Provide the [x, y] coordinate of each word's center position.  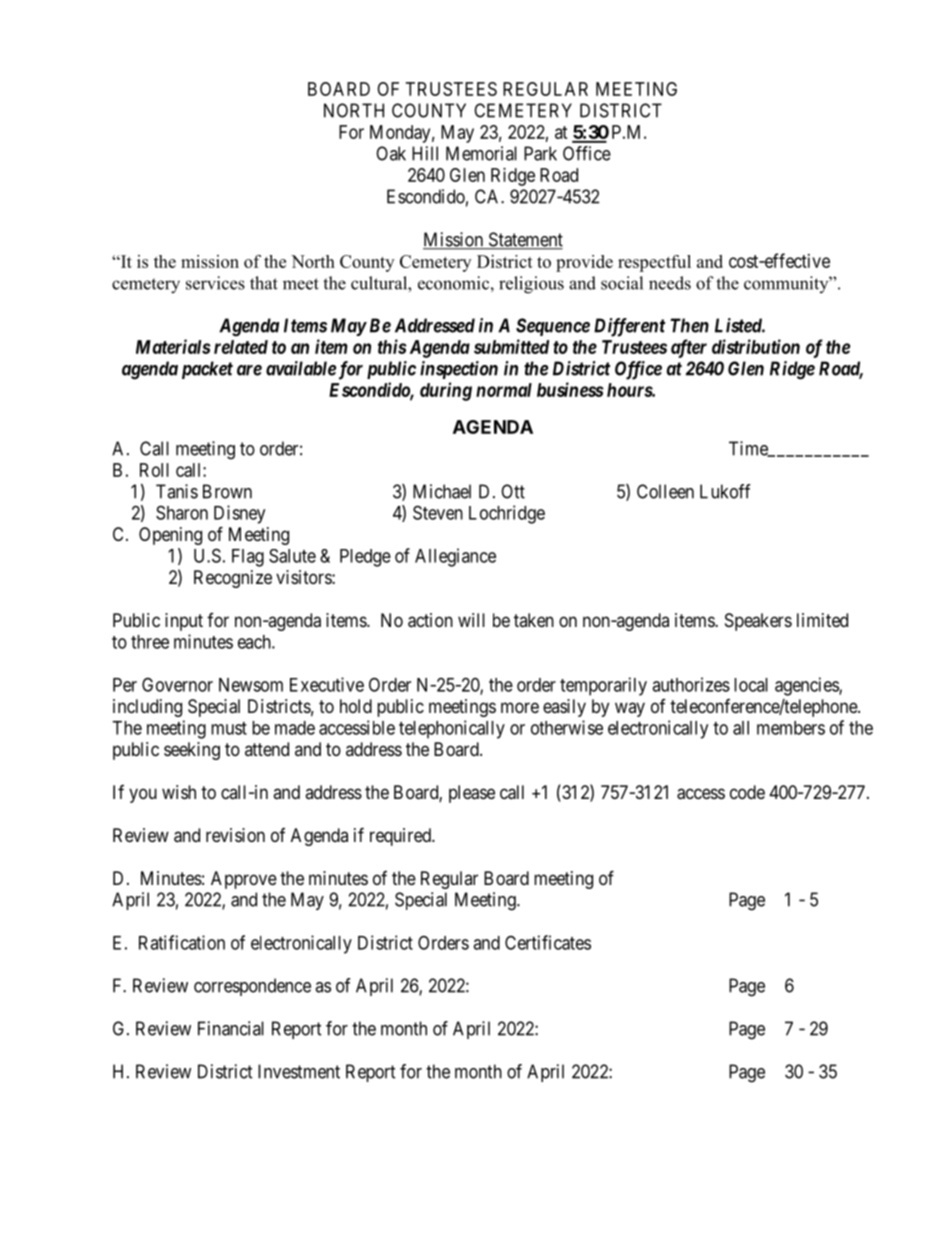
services [215, 283]
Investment [299, 1071]
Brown [227, 491]
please [472, 794]
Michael [442, 491]
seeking [192, 751]
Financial [231, 1028]
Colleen [665, 491]
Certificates [548, 942]
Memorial [481, 153]
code [747, 792]
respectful [654, 263]
